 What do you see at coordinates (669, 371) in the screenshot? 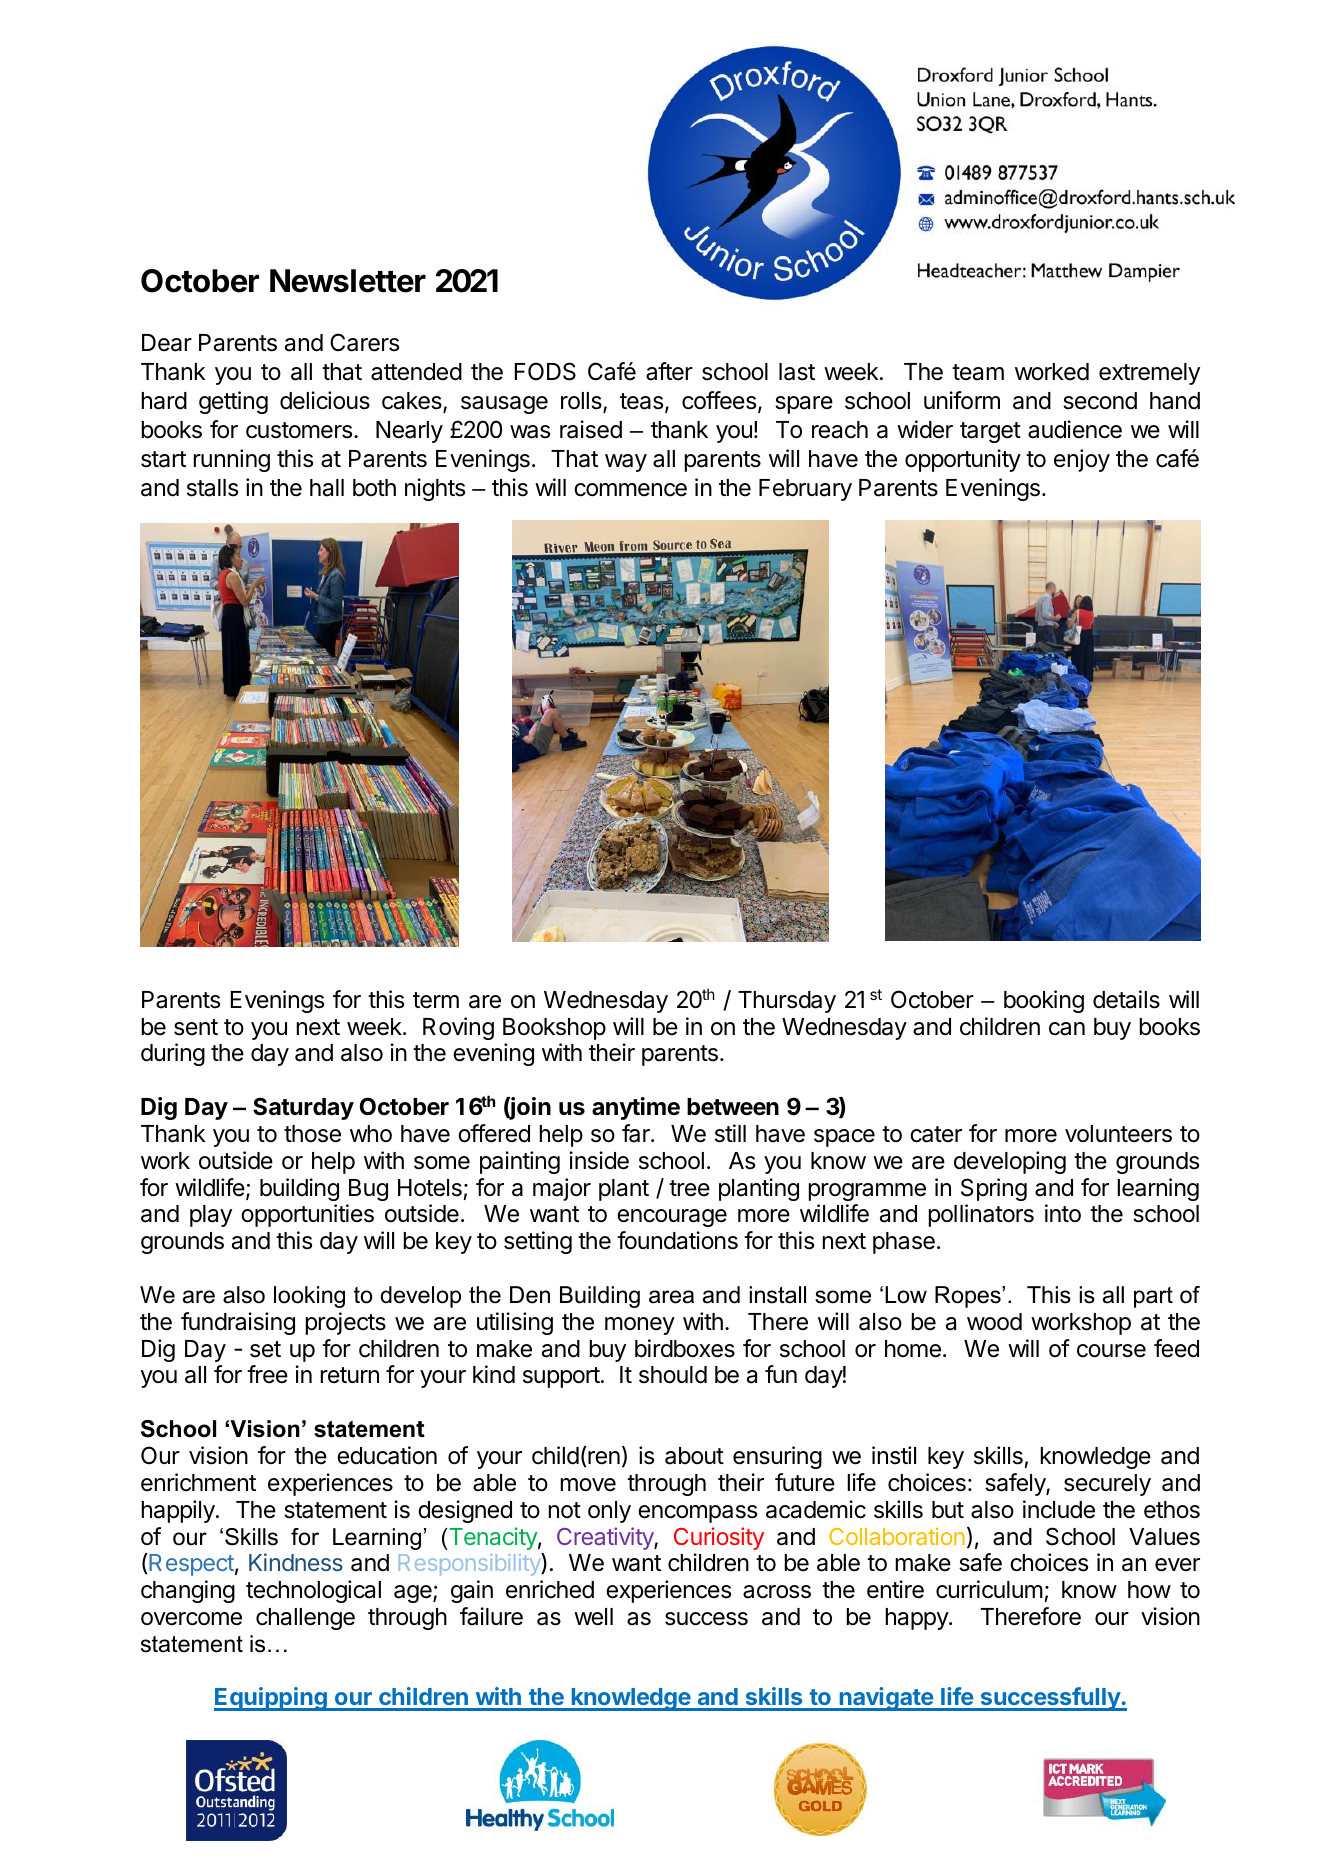
I see `after` at bounding box center [669, 371].
